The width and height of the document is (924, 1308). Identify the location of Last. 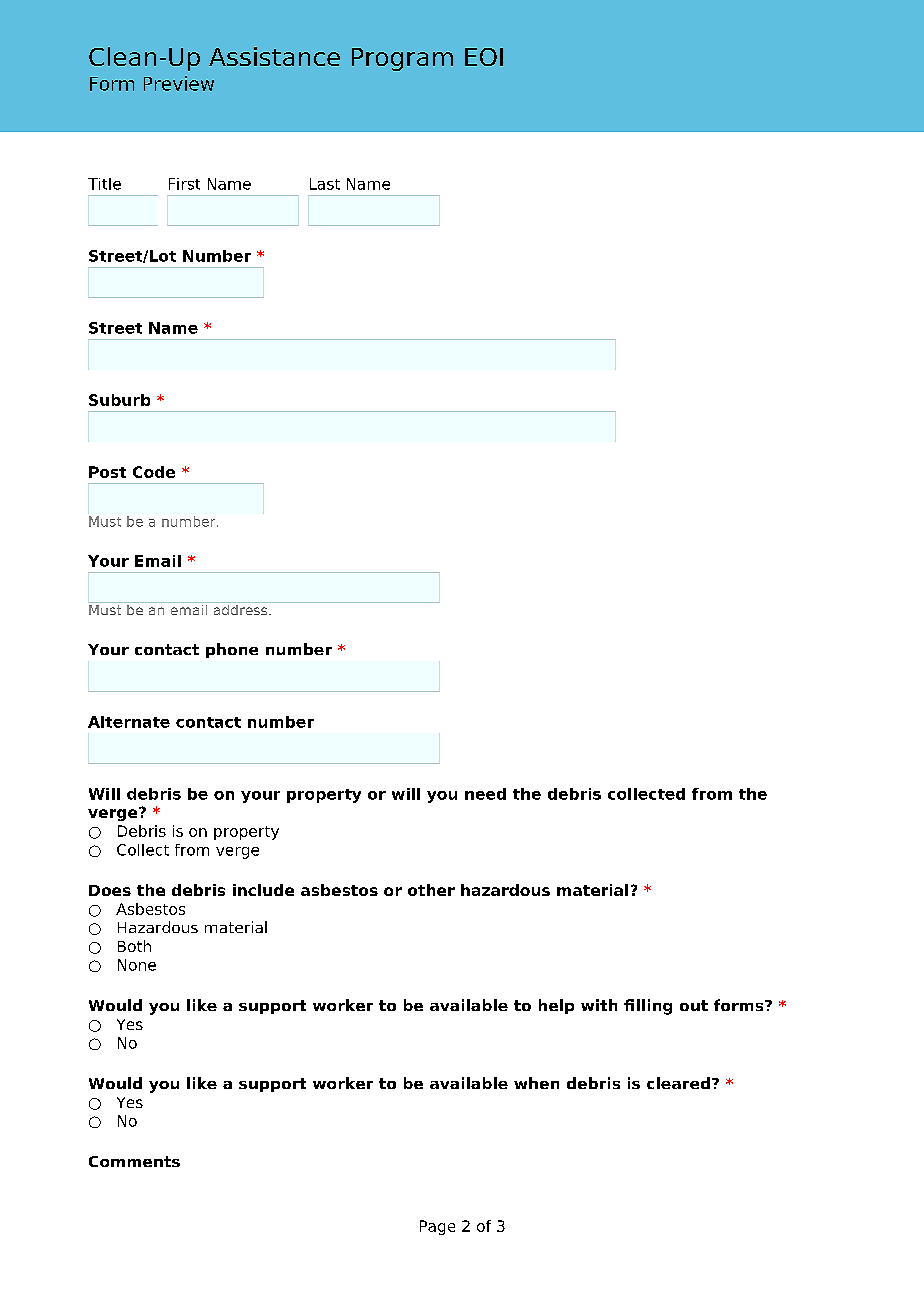
(325, 184).
